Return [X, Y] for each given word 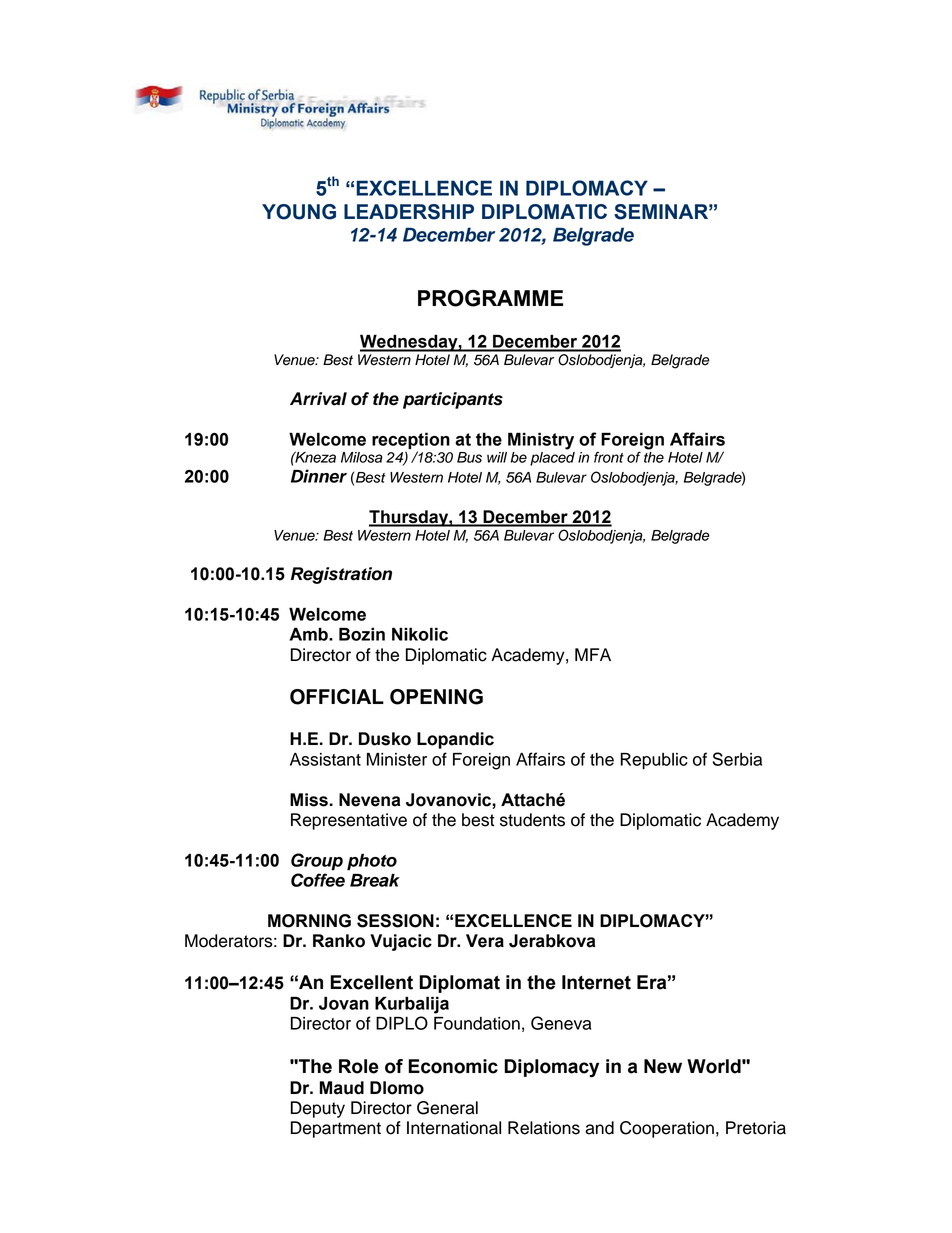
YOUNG [299, 212]
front [609, 457]
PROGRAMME [490, 298]
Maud [342, 1088]
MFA [593, 654]
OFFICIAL [337, 697]
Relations [544, 1128]
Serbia [737, 759]
